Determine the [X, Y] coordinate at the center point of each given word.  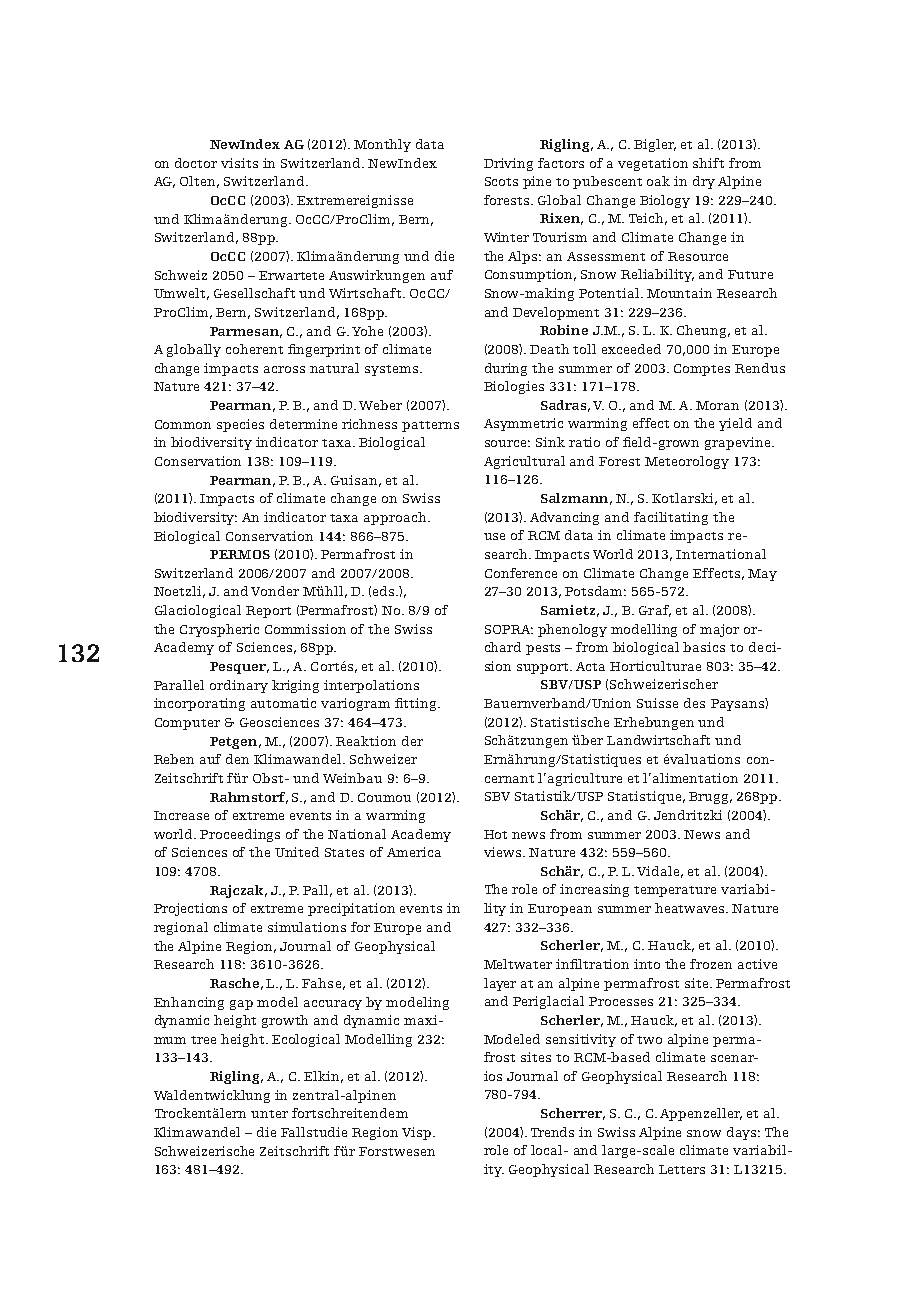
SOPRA [509, 629]
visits [239, 163]
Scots [501, 181]
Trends [552, 1132]
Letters [682, 1169]
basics [704, 647]
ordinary [239, 686]
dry [704, 182]
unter [269, 1114]
